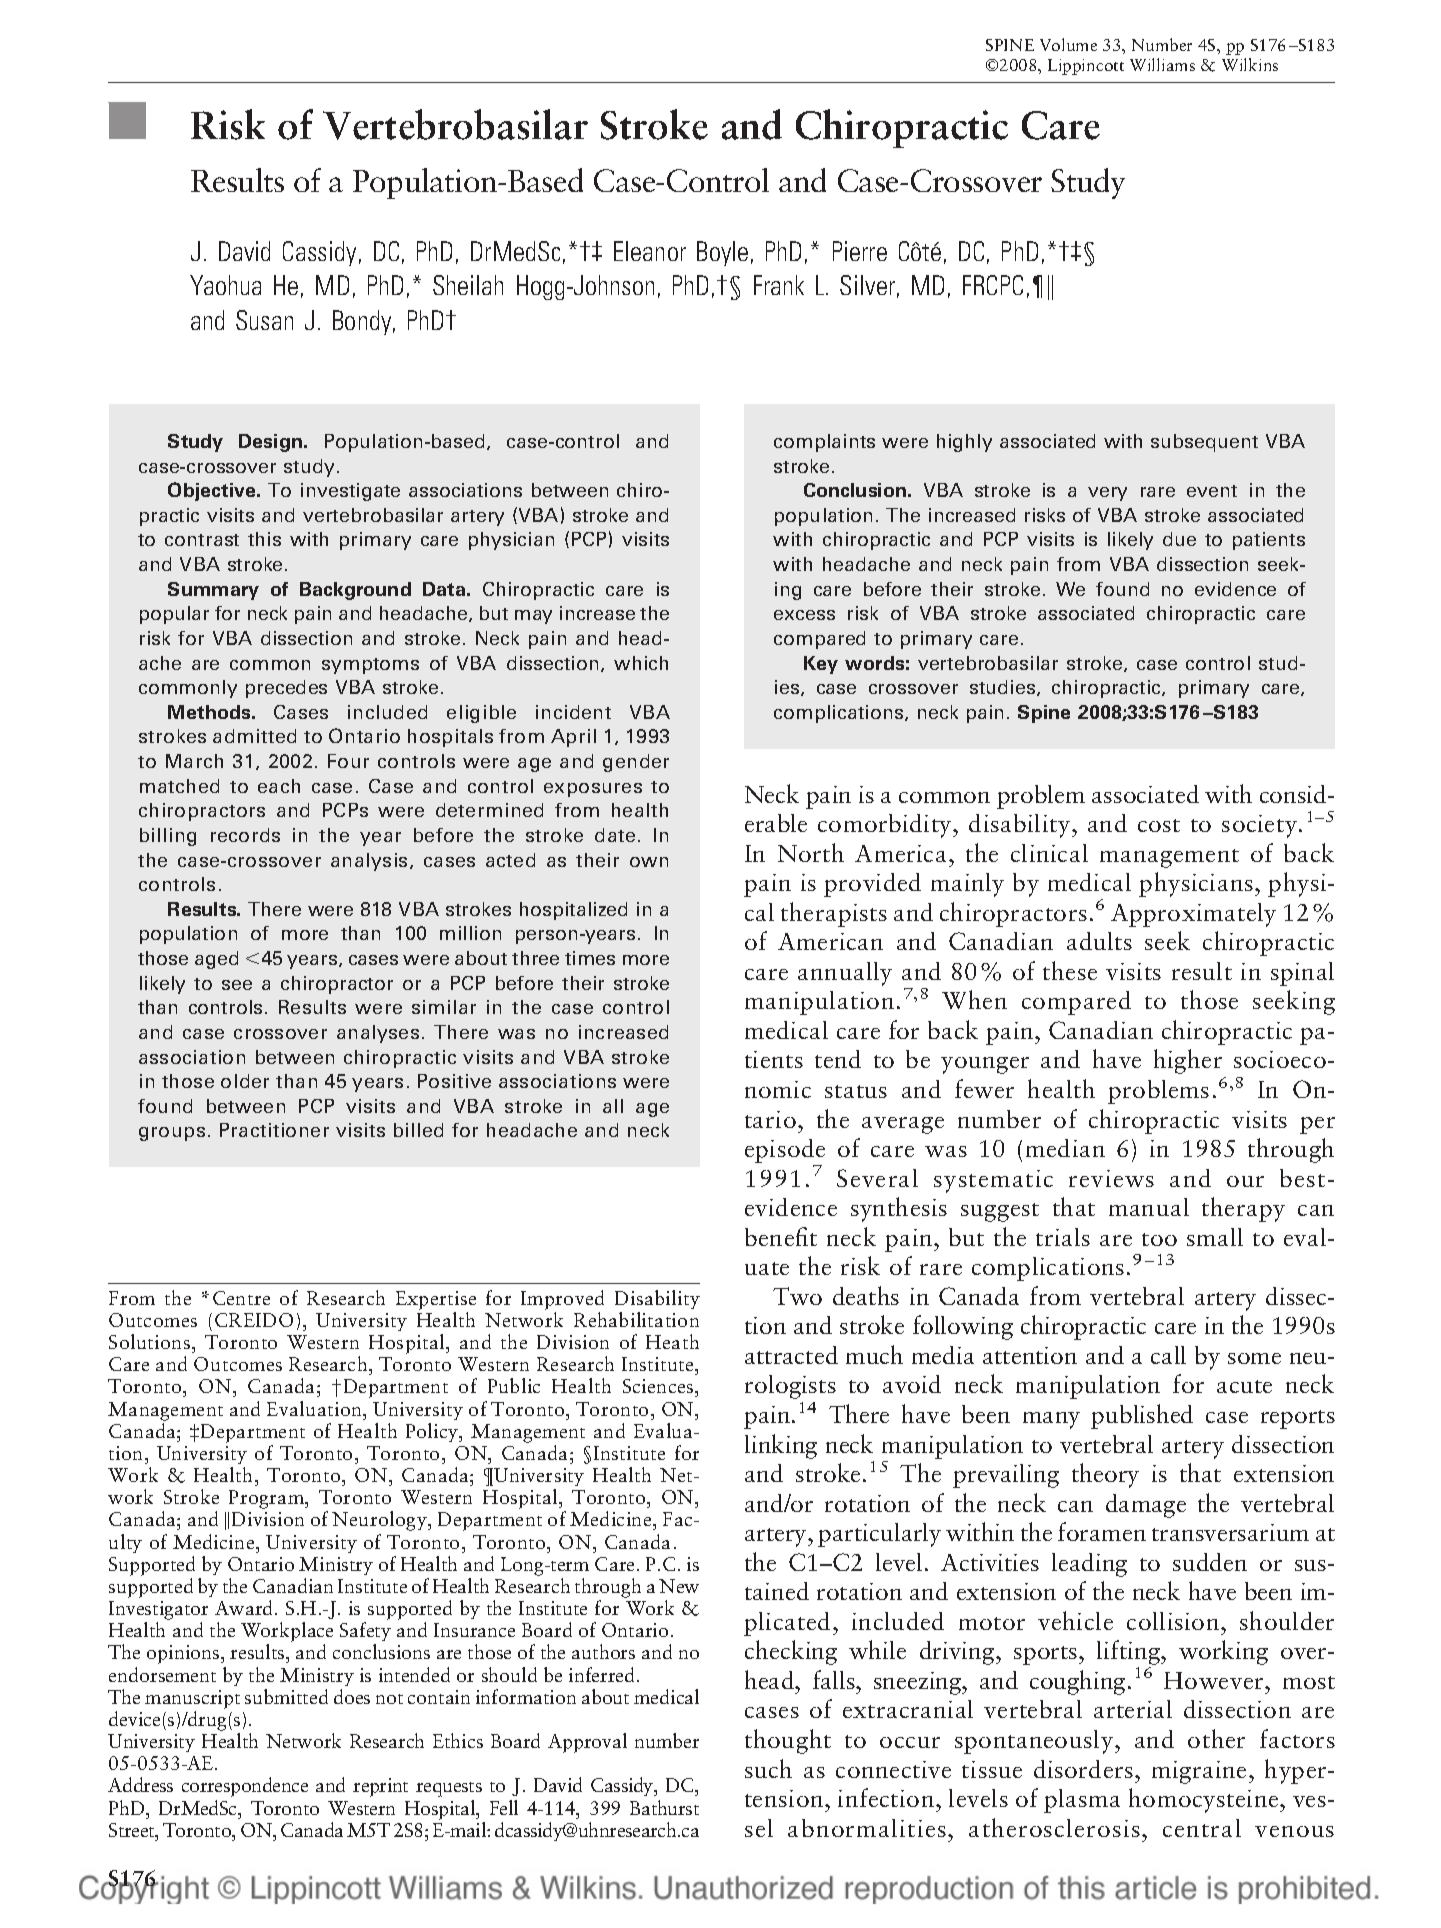 The height and width of the screenshot is (1928, 1441). Describe the element at coordinates (286, 689) in the screenshot. I see `precedes` at that location.
